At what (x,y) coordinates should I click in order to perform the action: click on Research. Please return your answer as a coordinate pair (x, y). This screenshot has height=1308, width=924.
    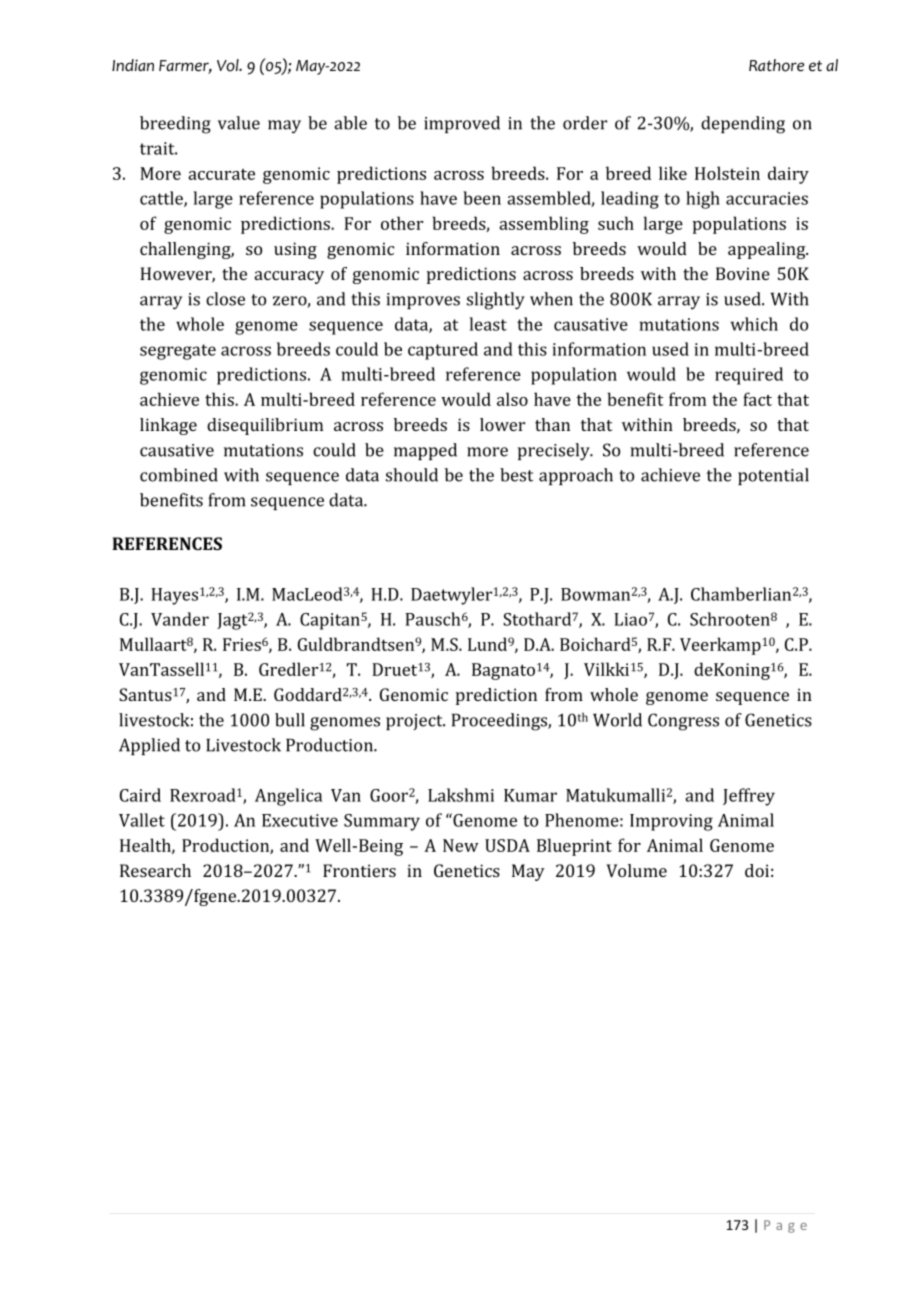
    Looking at the image, I should click on (155, 870).
